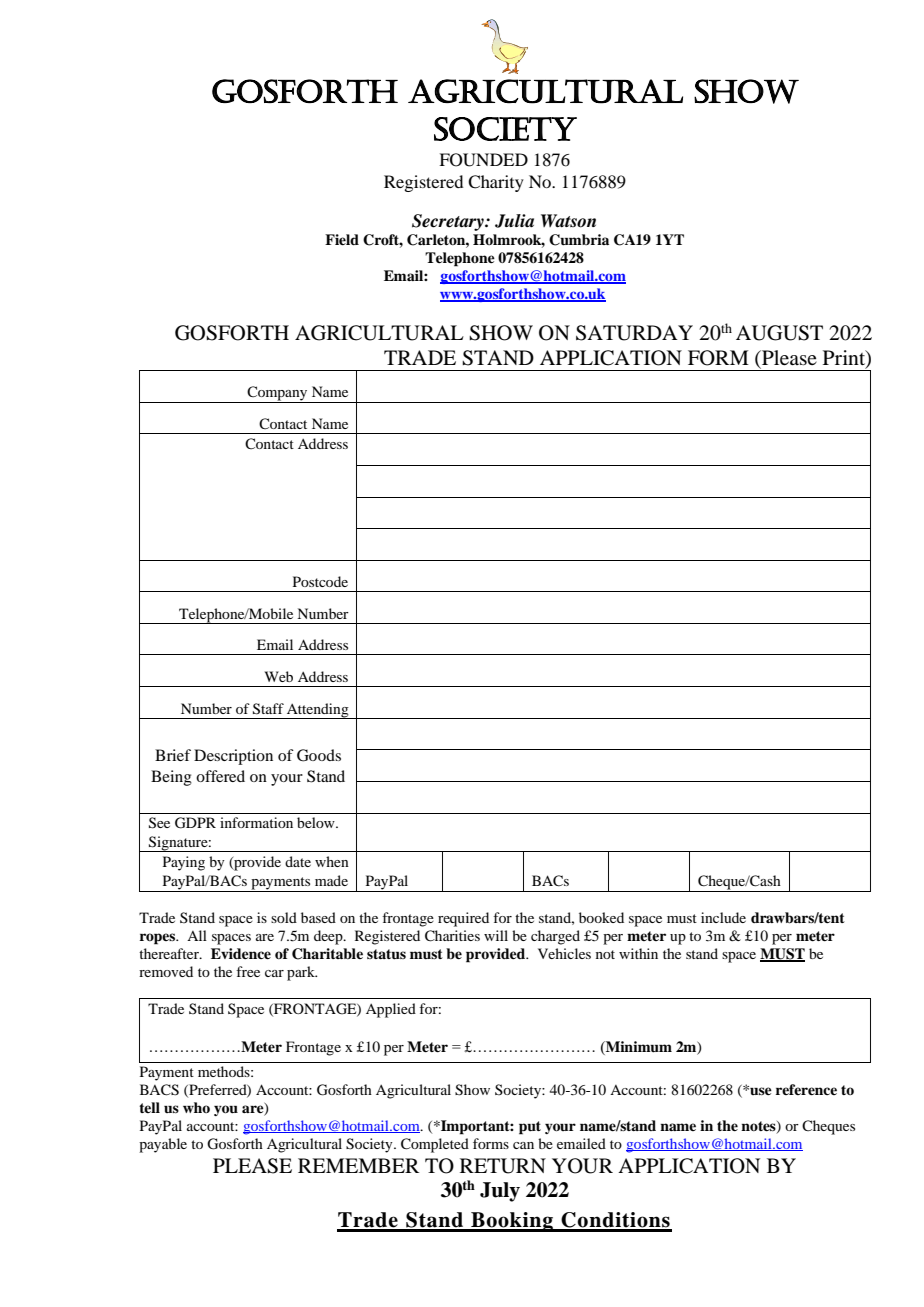 The width and height of the screenshot is (924, 1307). I want to click on payable, so click(163, 1145).
